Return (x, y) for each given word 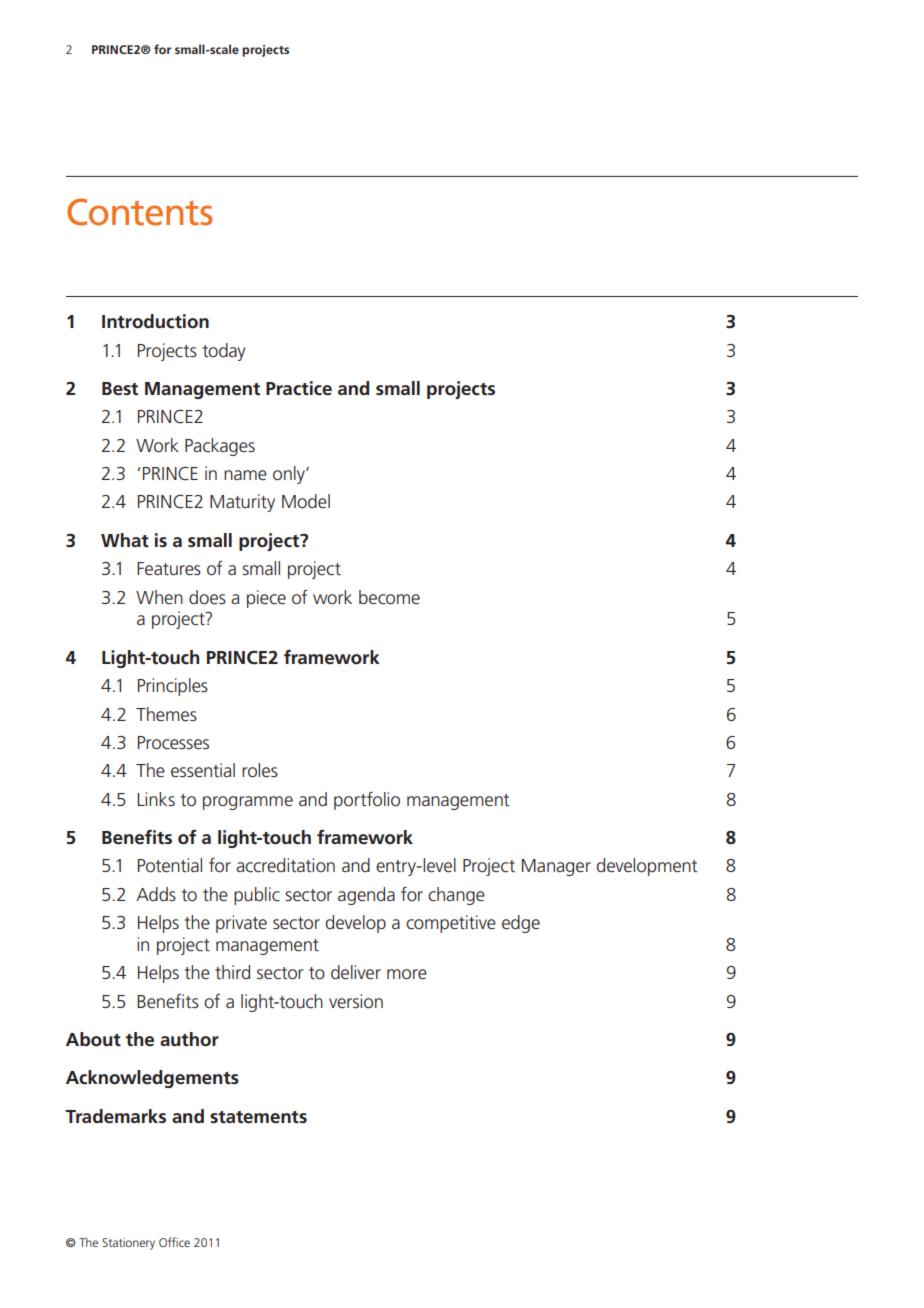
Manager (556, 867)
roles (260, 770)
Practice (299, 388)
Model (306, 501)
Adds (156, 894)
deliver (356, 972)
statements (258, 1117)
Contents (139, 212)
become (389, 597)
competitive (451, 924)
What (125, 540)
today (224, 352)
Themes (166, 714)
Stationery (128, 1244)
